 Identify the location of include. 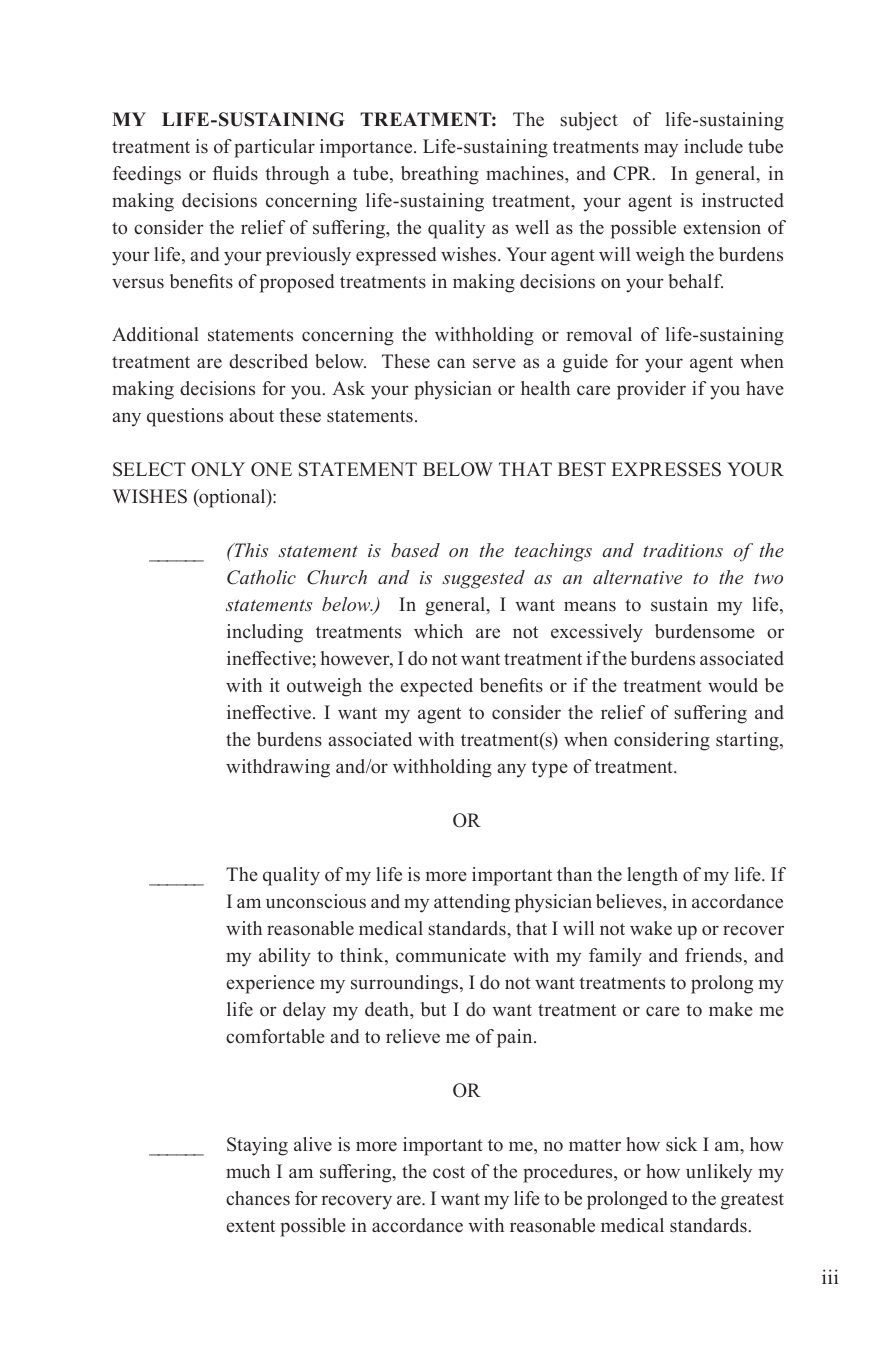
(713, 146).
